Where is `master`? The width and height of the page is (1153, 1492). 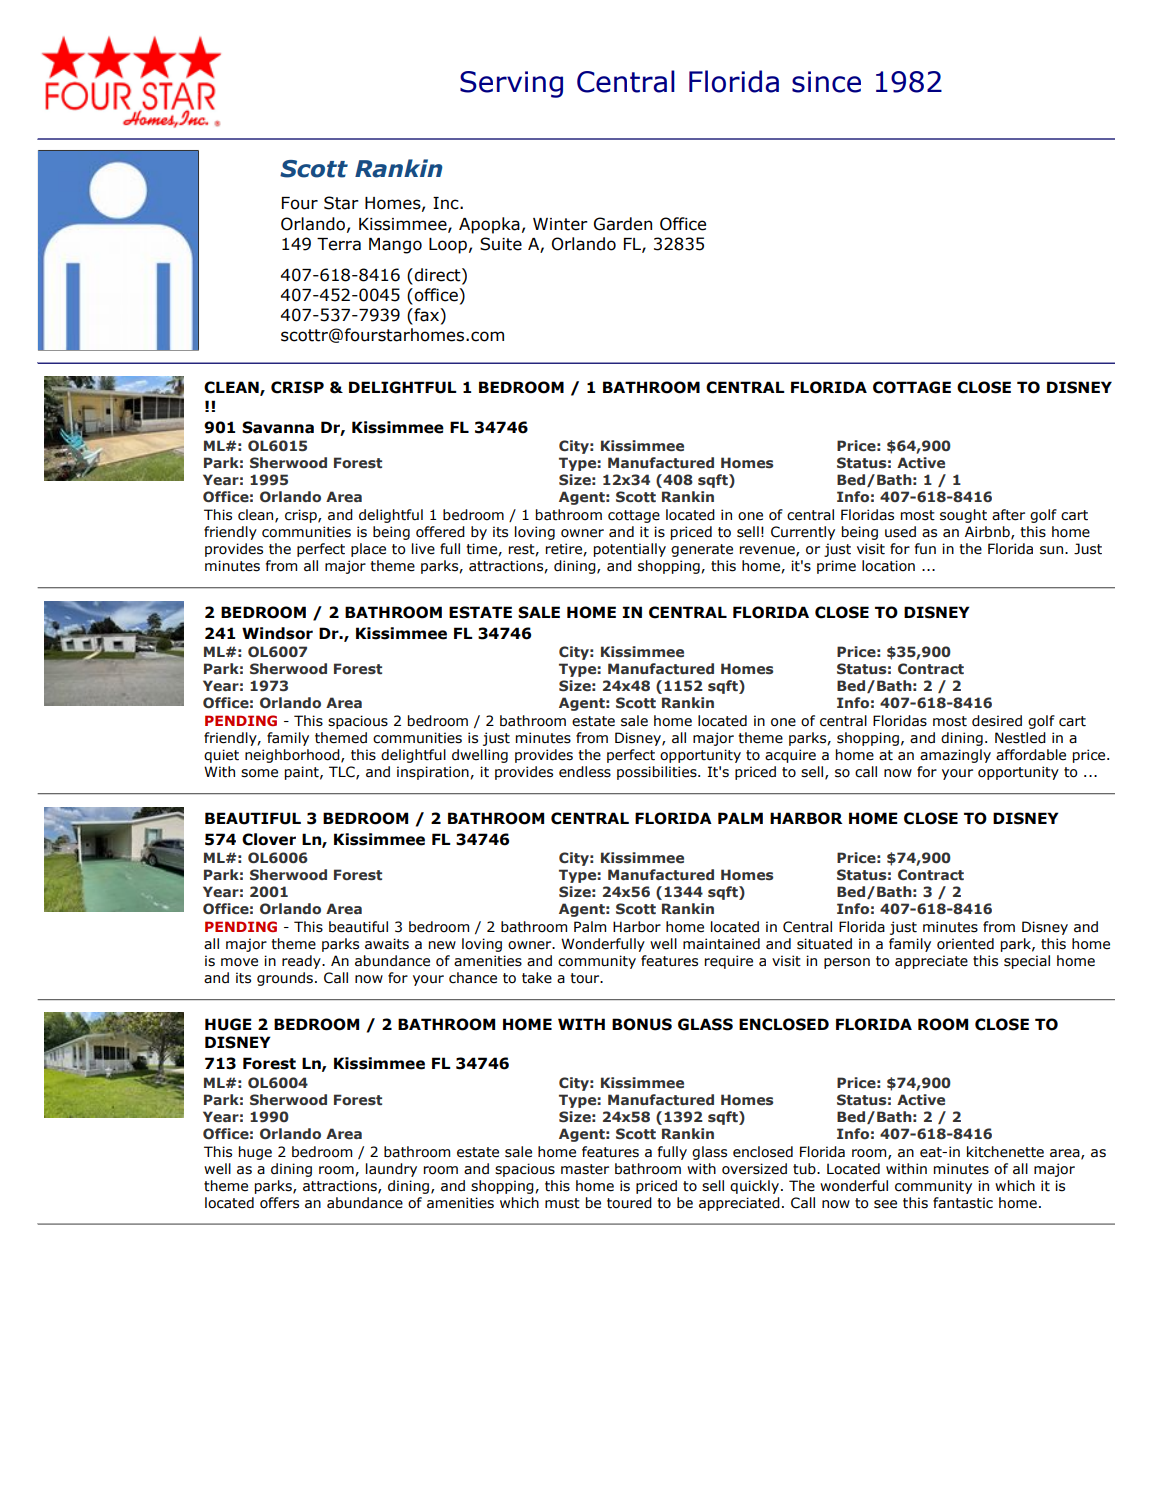 master is located at coordinates (585, 1169).
